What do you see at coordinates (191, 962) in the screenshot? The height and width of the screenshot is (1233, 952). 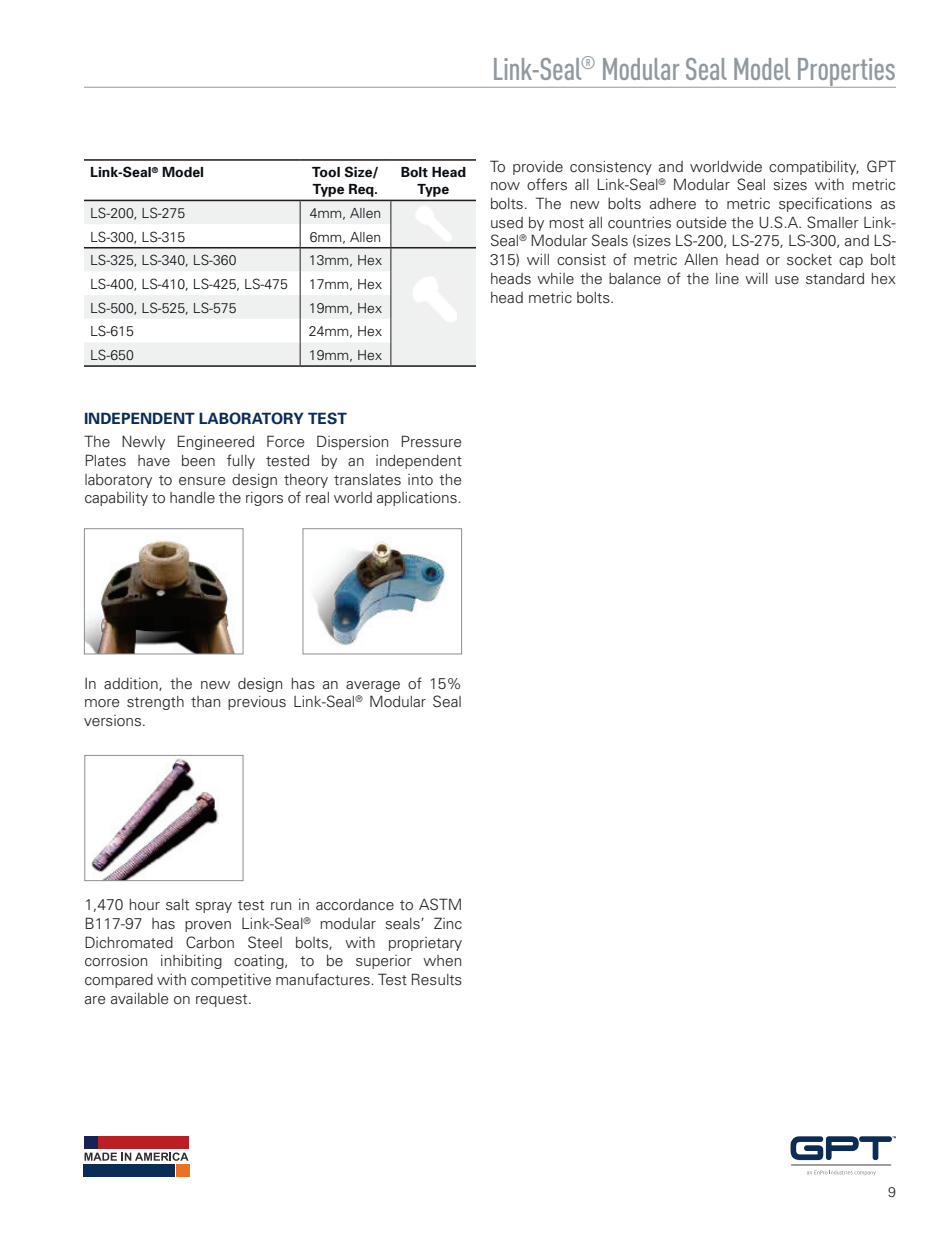 I see `inhibiting` at bounding box center [191, 962].
